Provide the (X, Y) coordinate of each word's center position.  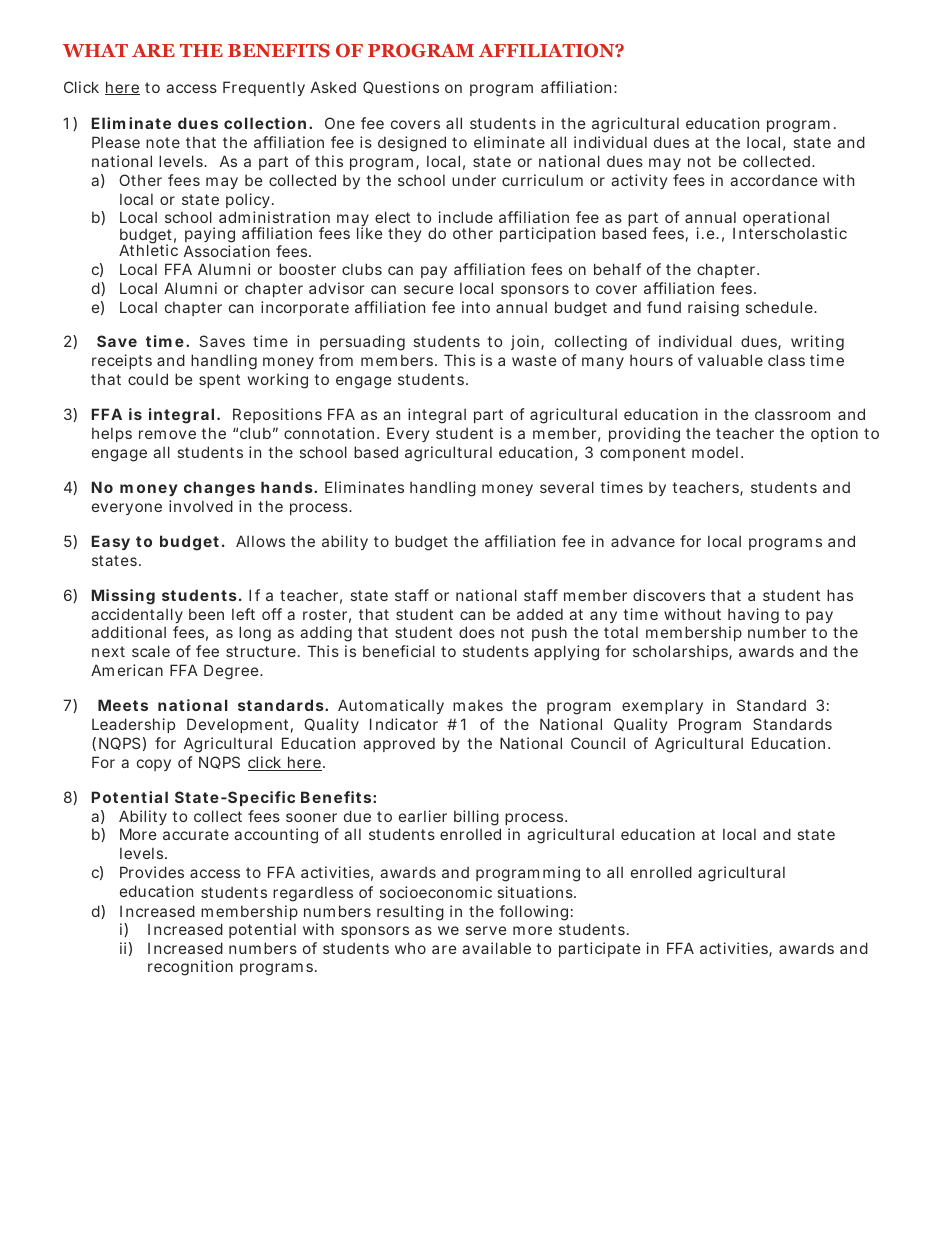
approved (399, 744)
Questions (401, 87)
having (753, 616)
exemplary (662, 706)
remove (167, 434)
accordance (774, 180)
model (715, 452)
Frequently (264, 88)
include (466, 217)
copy (154, 765)
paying (210, 236)
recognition (190, 968)
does (477, 632)
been (206, 614)
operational (787, 220)
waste (534, 360)
